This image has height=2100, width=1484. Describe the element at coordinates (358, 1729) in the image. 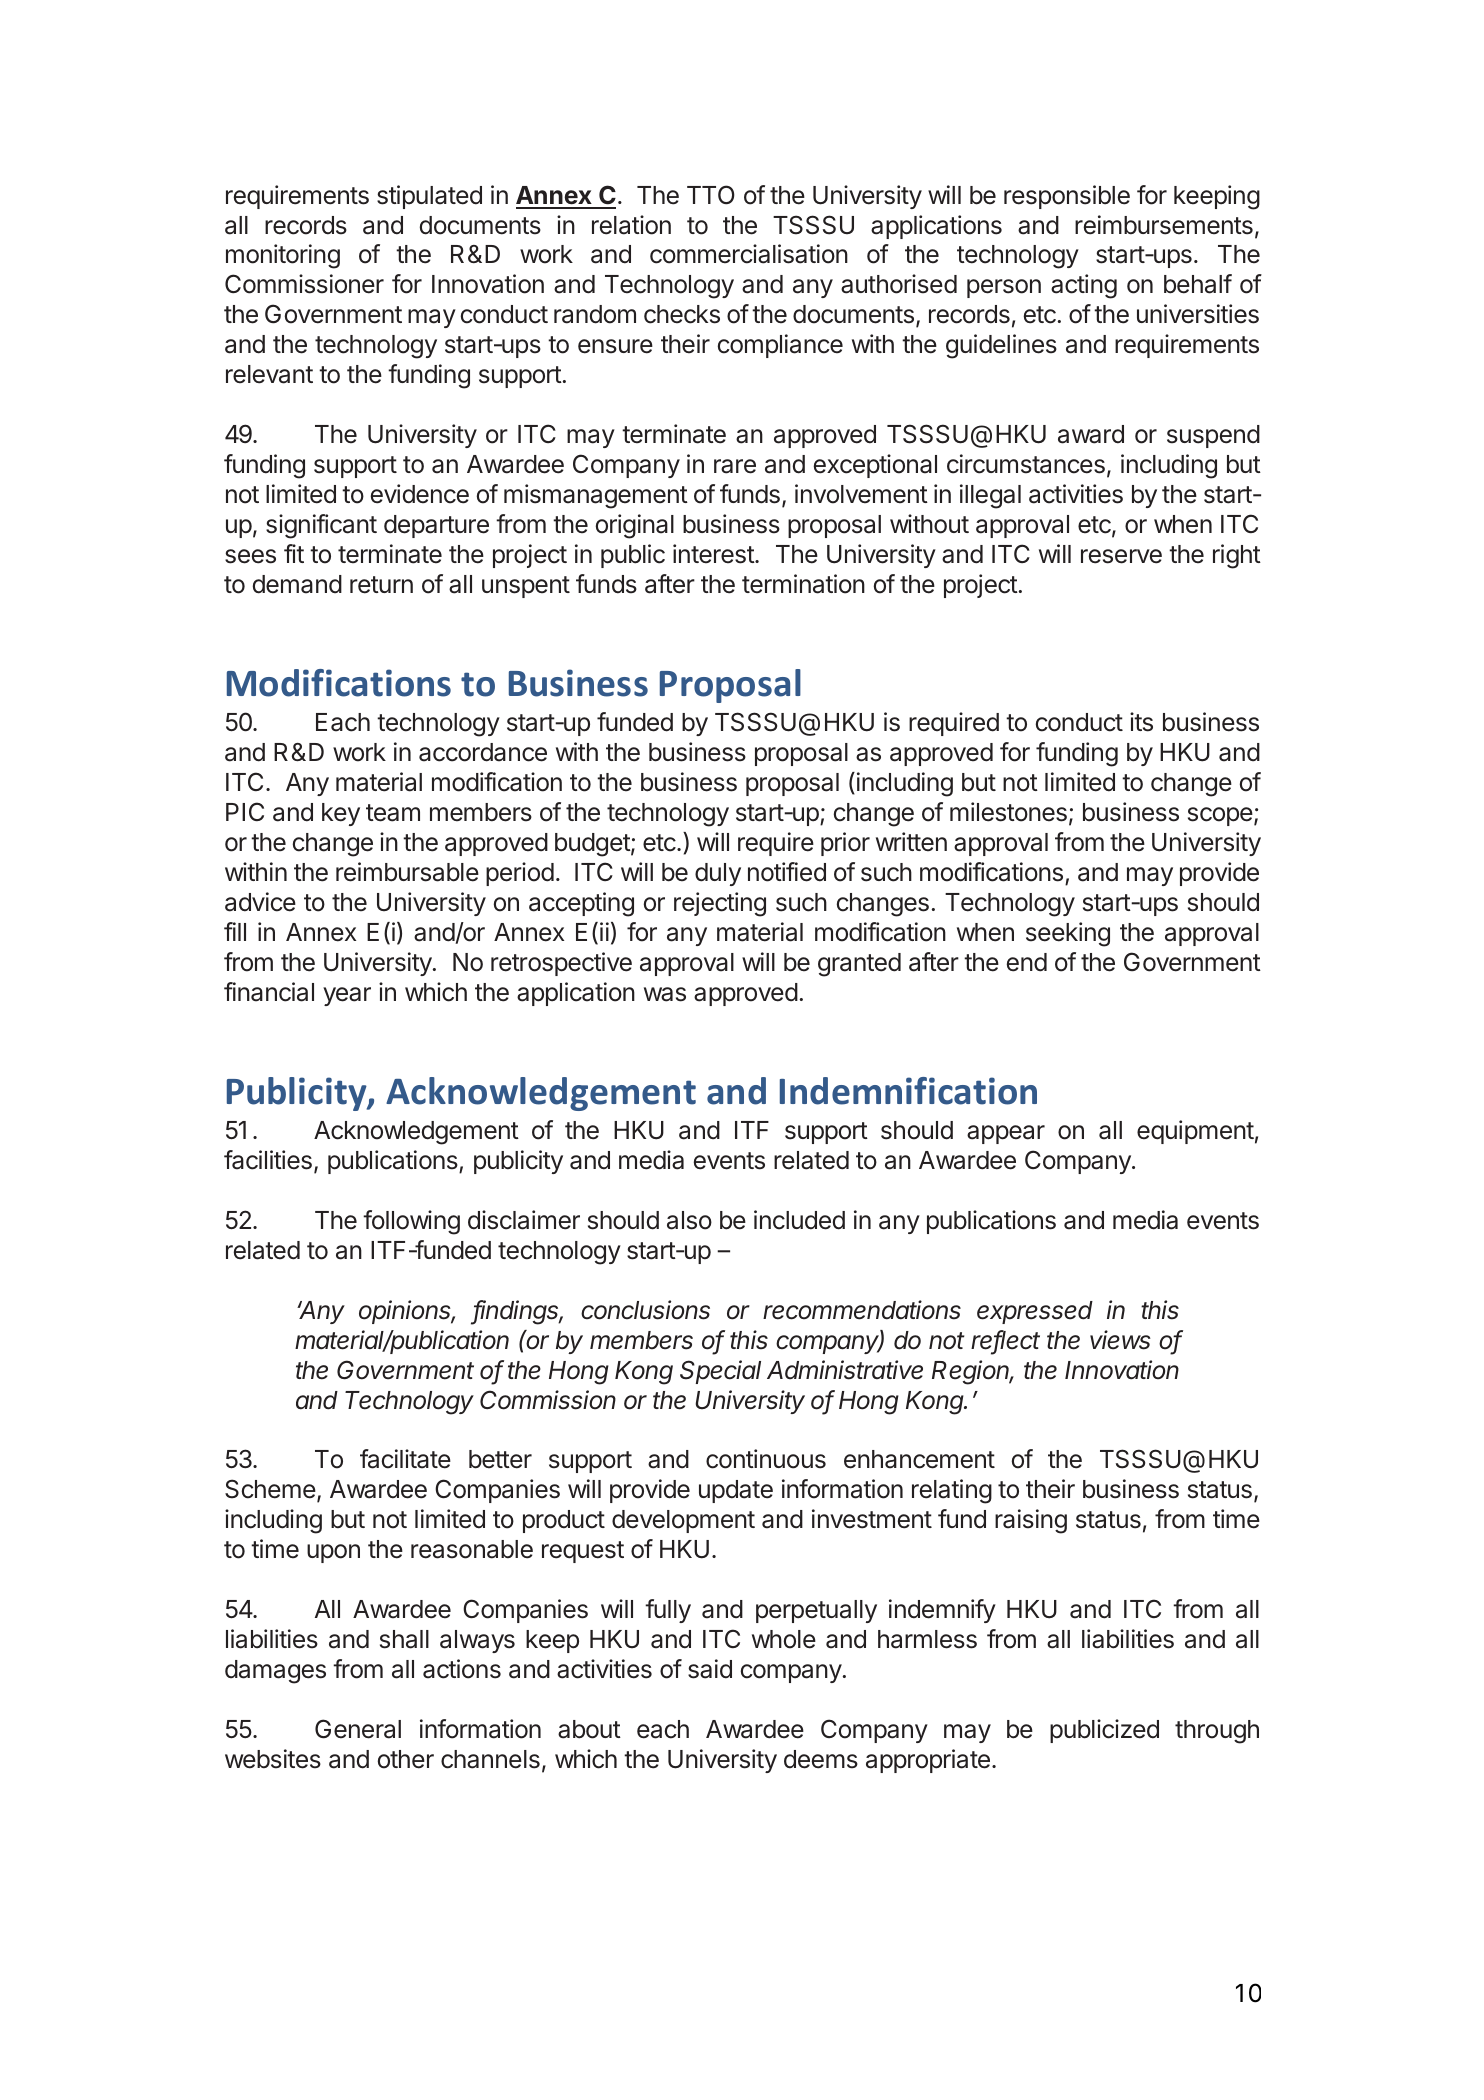

I see `General` at that location.
